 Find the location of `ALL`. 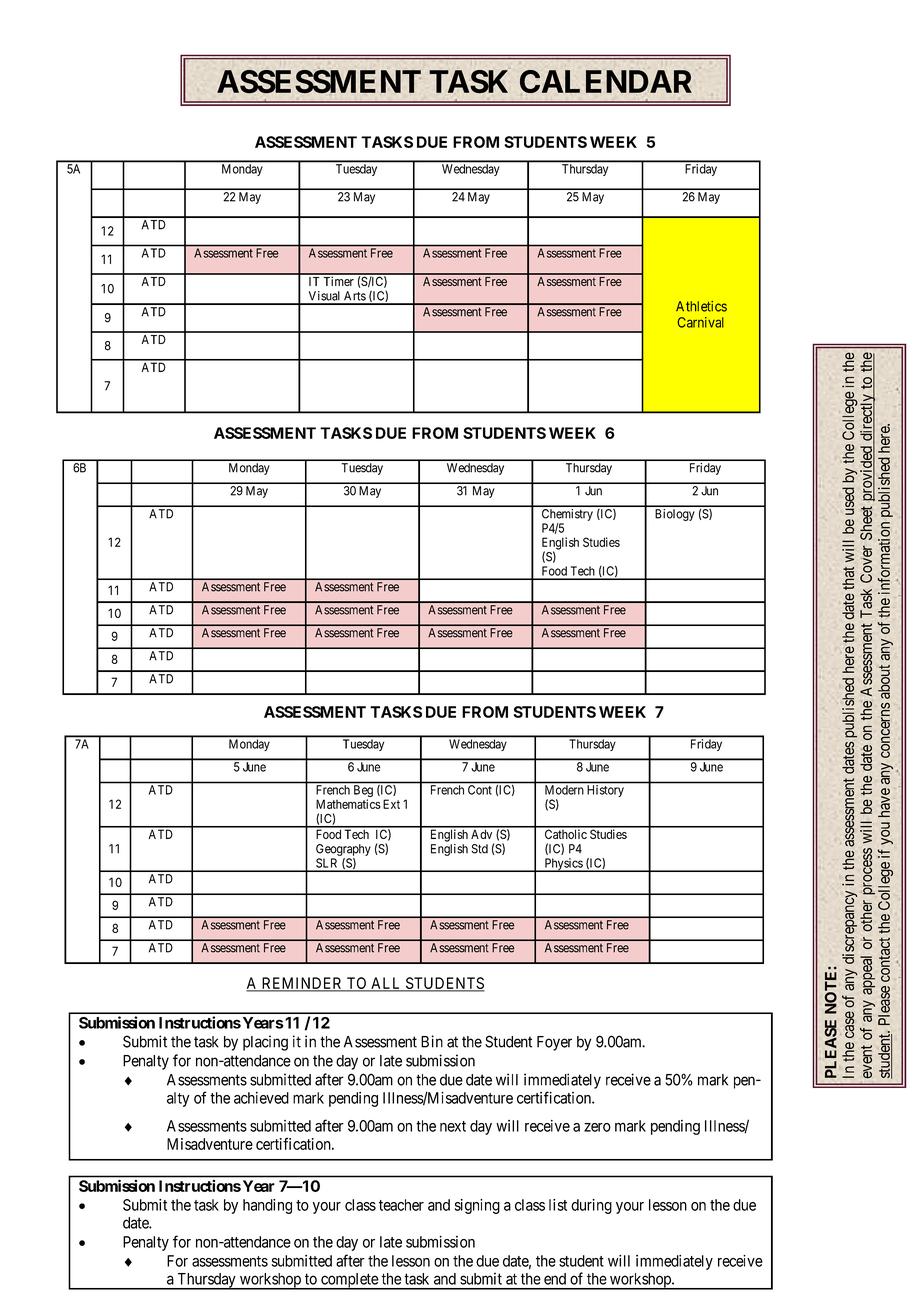

ALL is located at coordinates (386, 984).
